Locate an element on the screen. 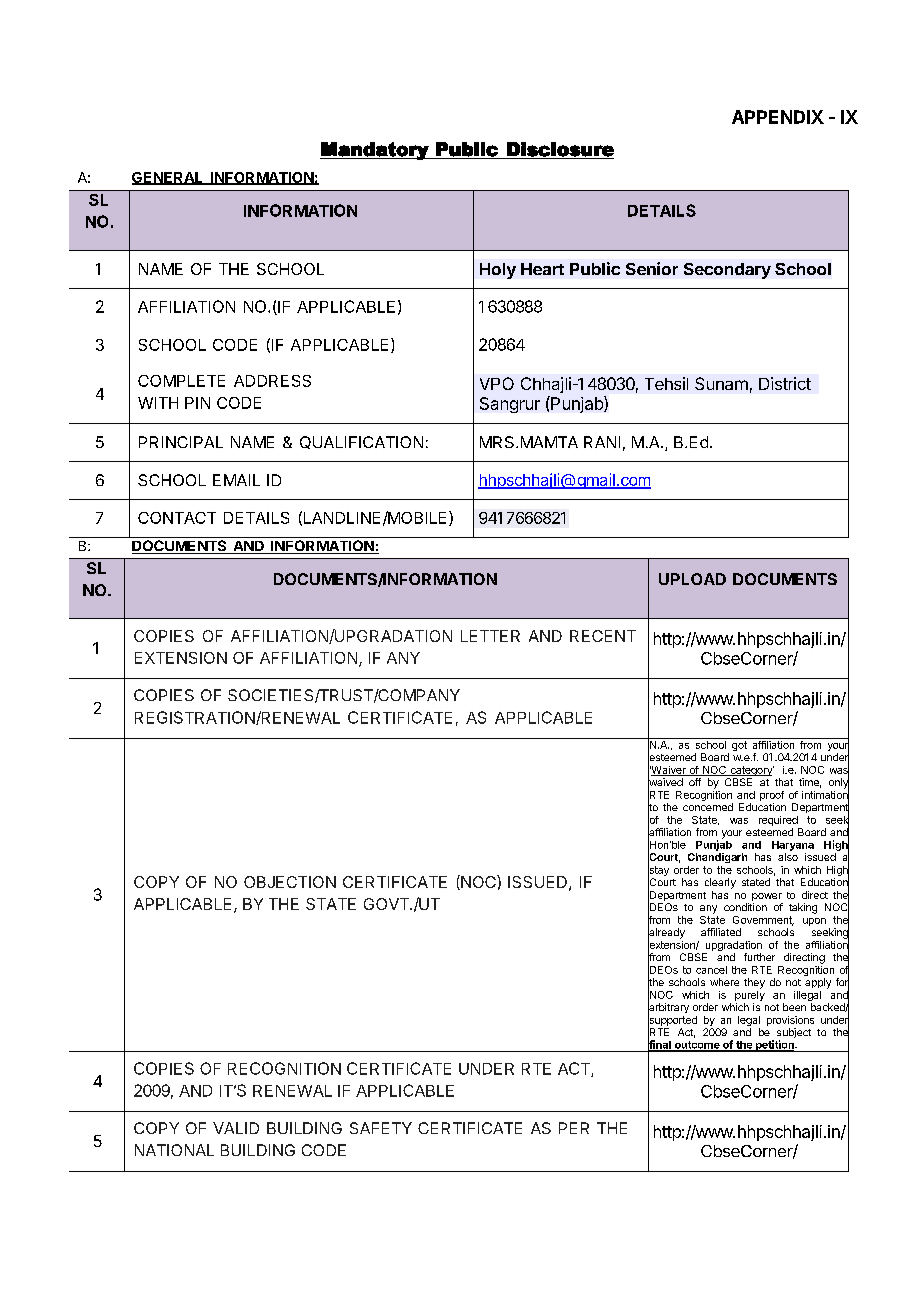 Image resolution: width=924 pixels, height=1308 pixels. CONTACT is located at coordinates (177, 518).
